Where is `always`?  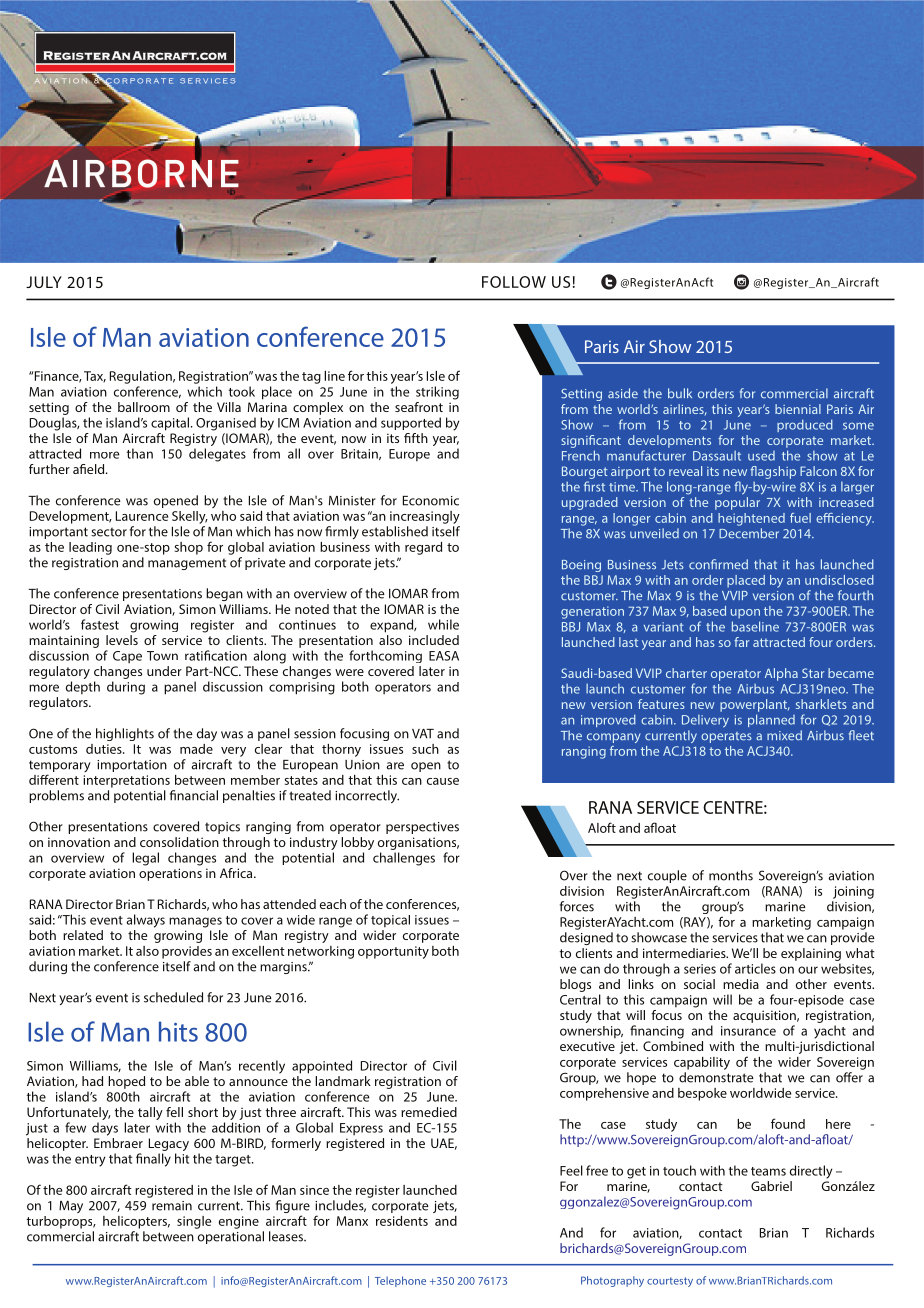
always is located at coordinates (146, 921).
